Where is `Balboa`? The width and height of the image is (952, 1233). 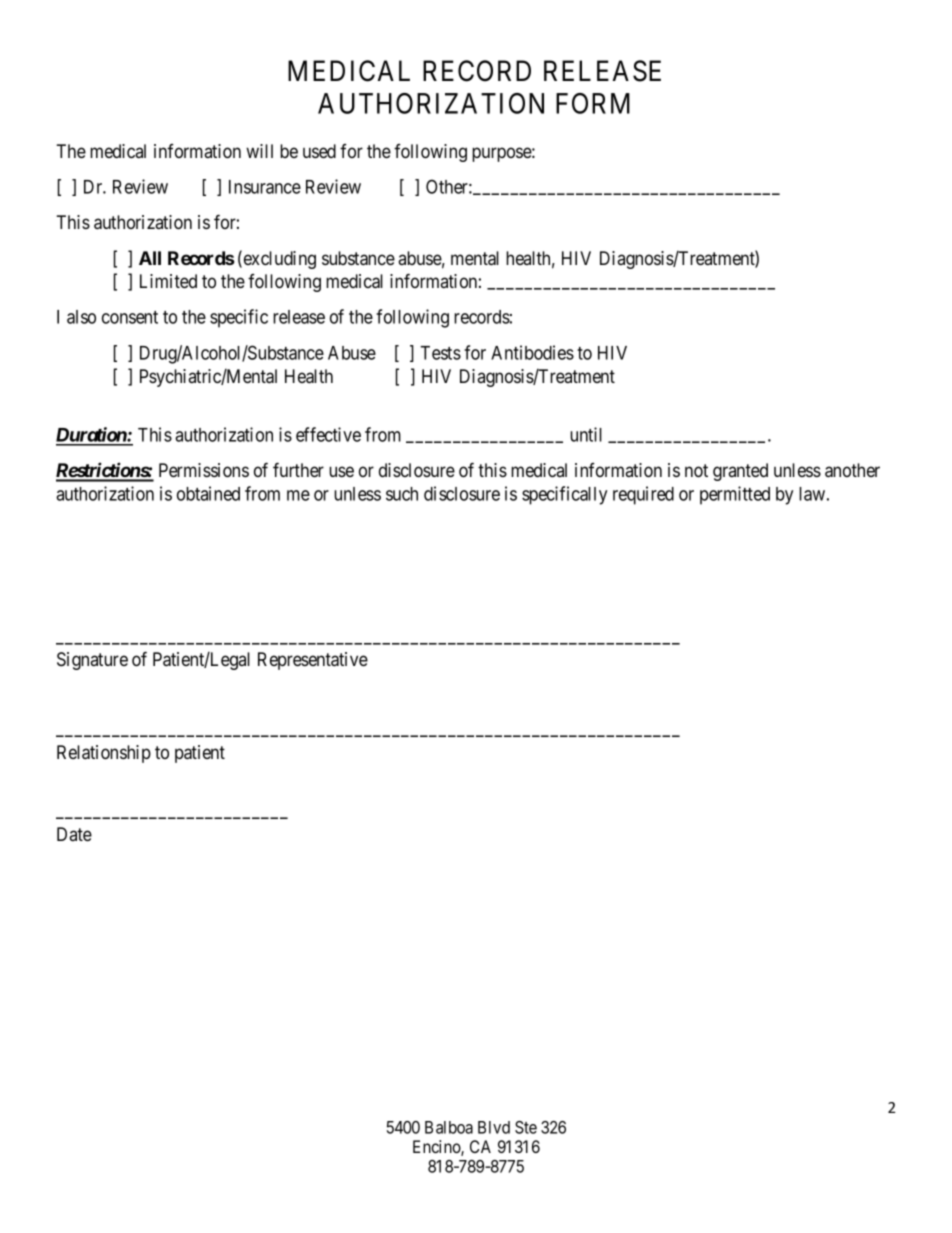 Balboa is located at coordinates (449, 1127).
